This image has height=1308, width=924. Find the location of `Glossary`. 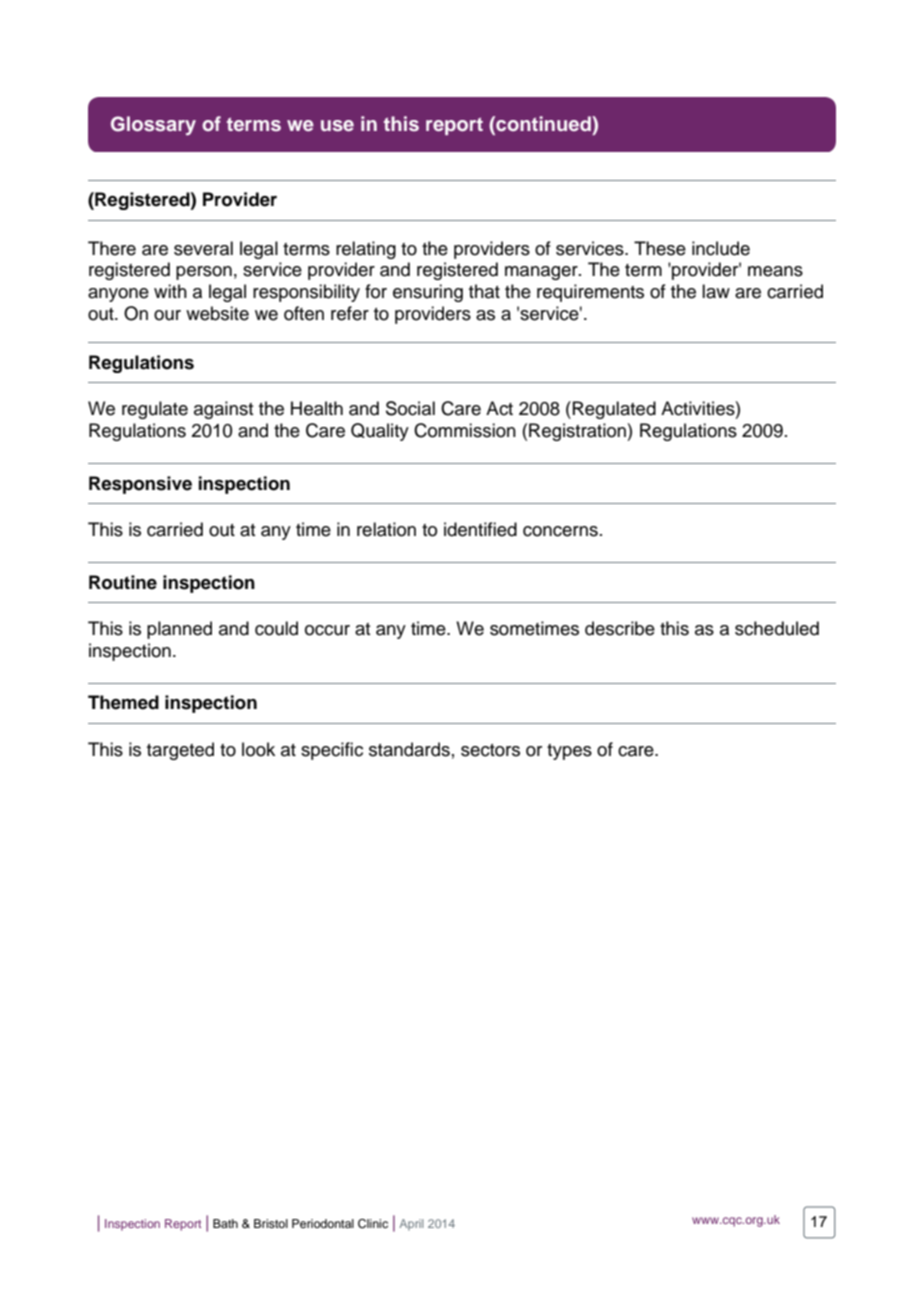

Glossary is located at coordinates (153, 126).
